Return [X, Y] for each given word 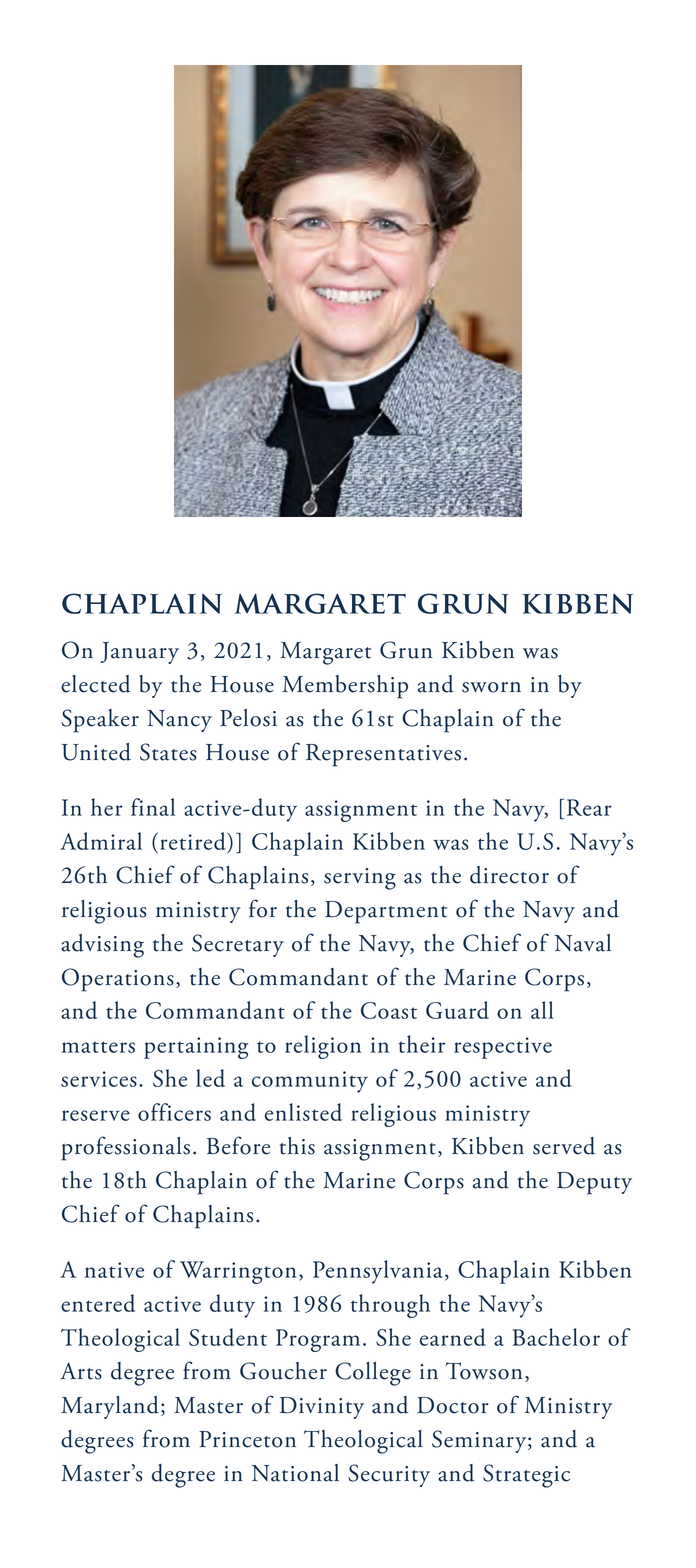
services [99, 1079]
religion [323, 1047]
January [139, 653]
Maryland [110, 1407]
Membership [345, 687]
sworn [491, 687]
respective [503, 1048]
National [295, 1473]
